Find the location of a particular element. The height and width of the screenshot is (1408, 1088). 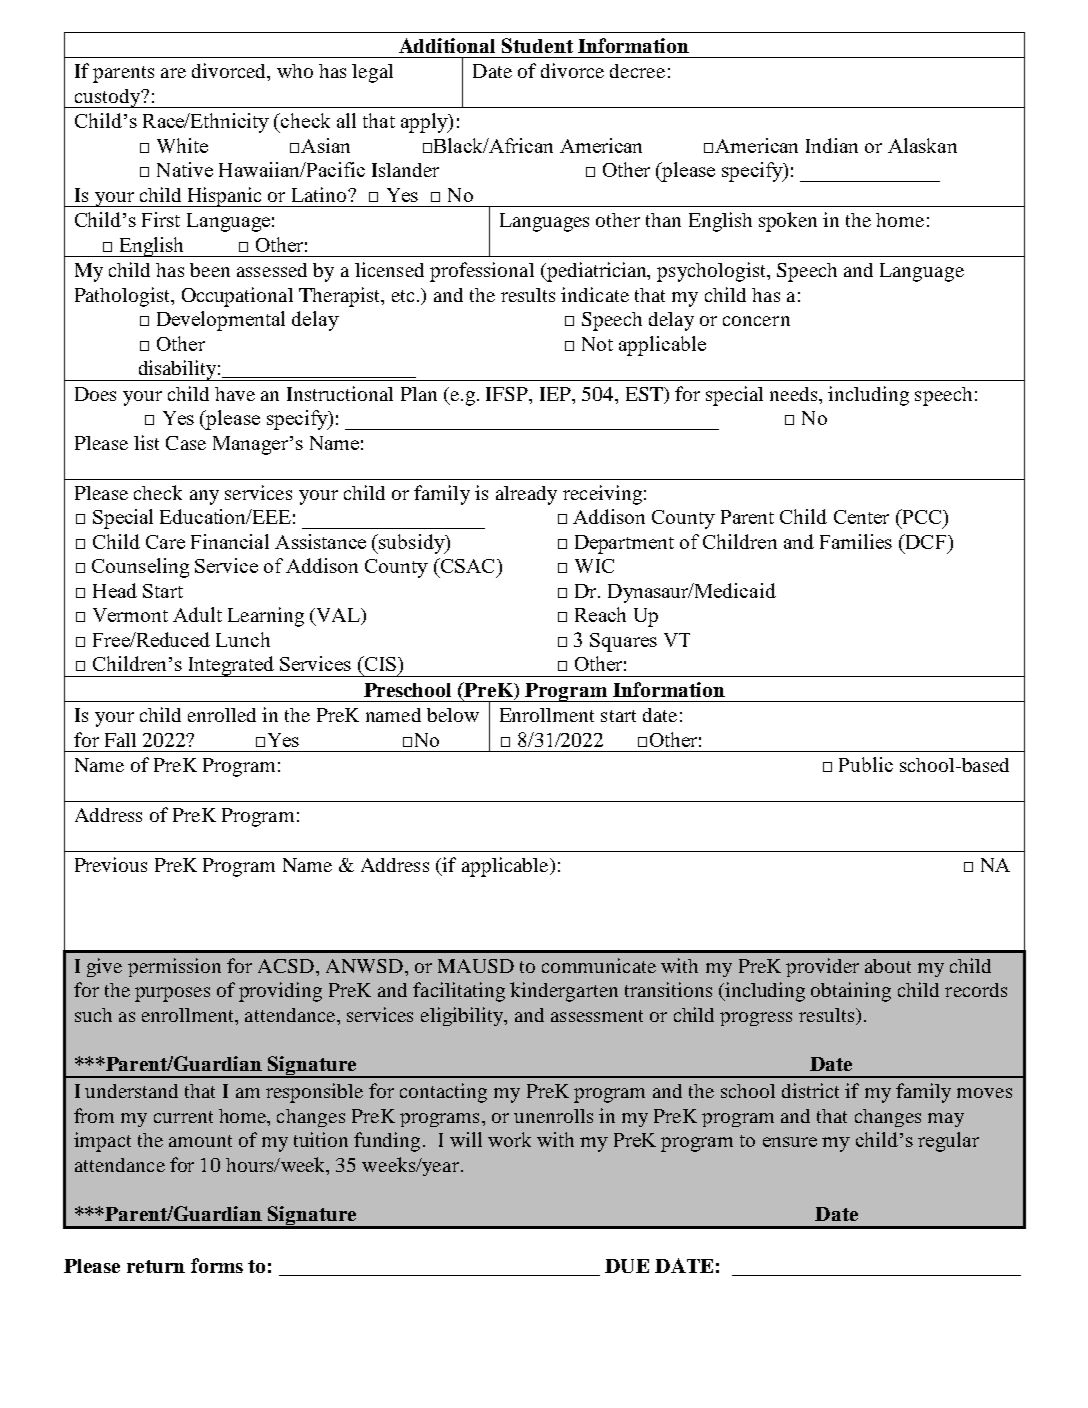

forms is located at coordinates (217, 1265).
